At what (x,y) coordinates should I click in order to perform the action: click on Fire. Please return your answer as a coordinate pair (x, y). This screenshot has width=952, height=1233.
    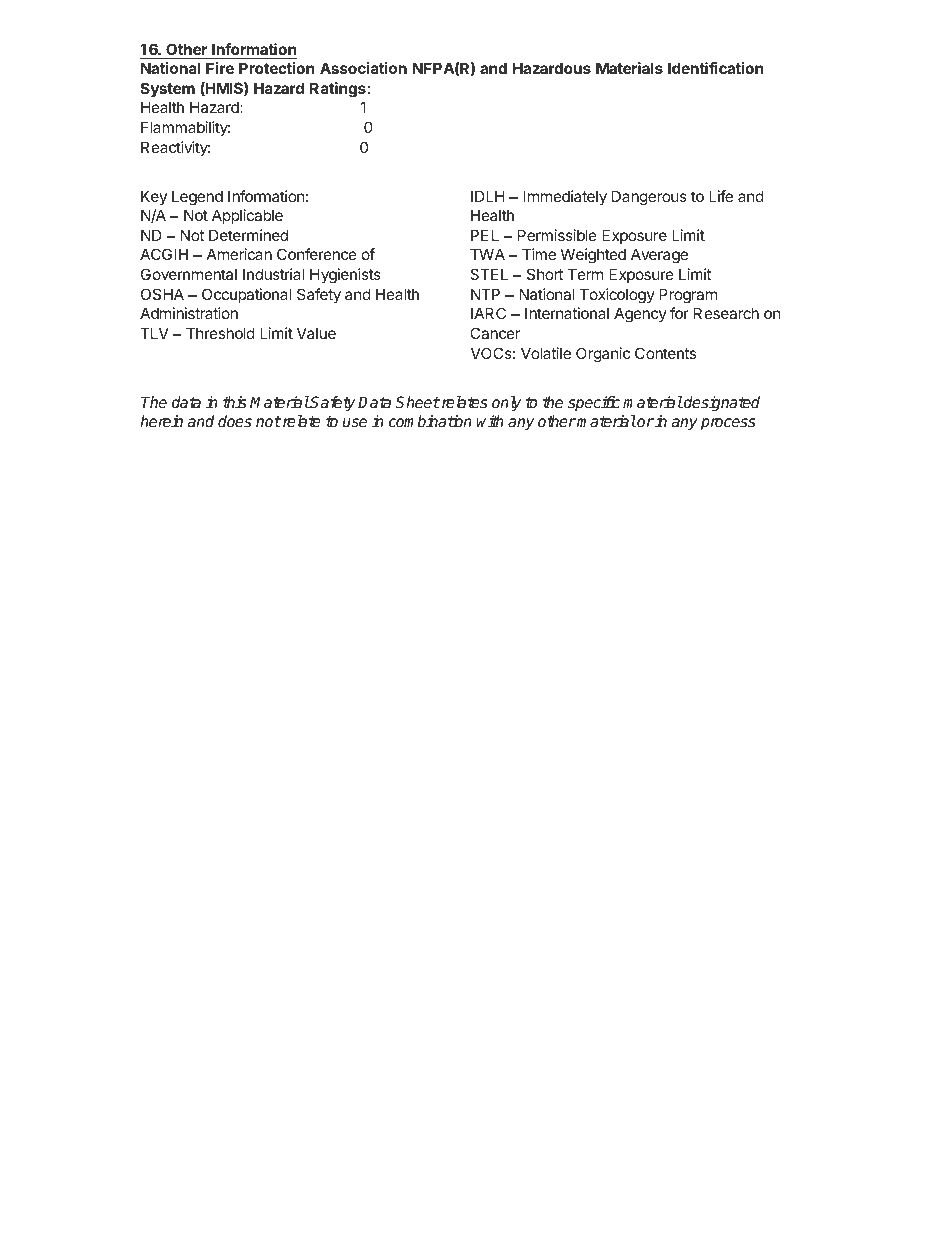
    Looking at the image, I should click on (220, 68).
